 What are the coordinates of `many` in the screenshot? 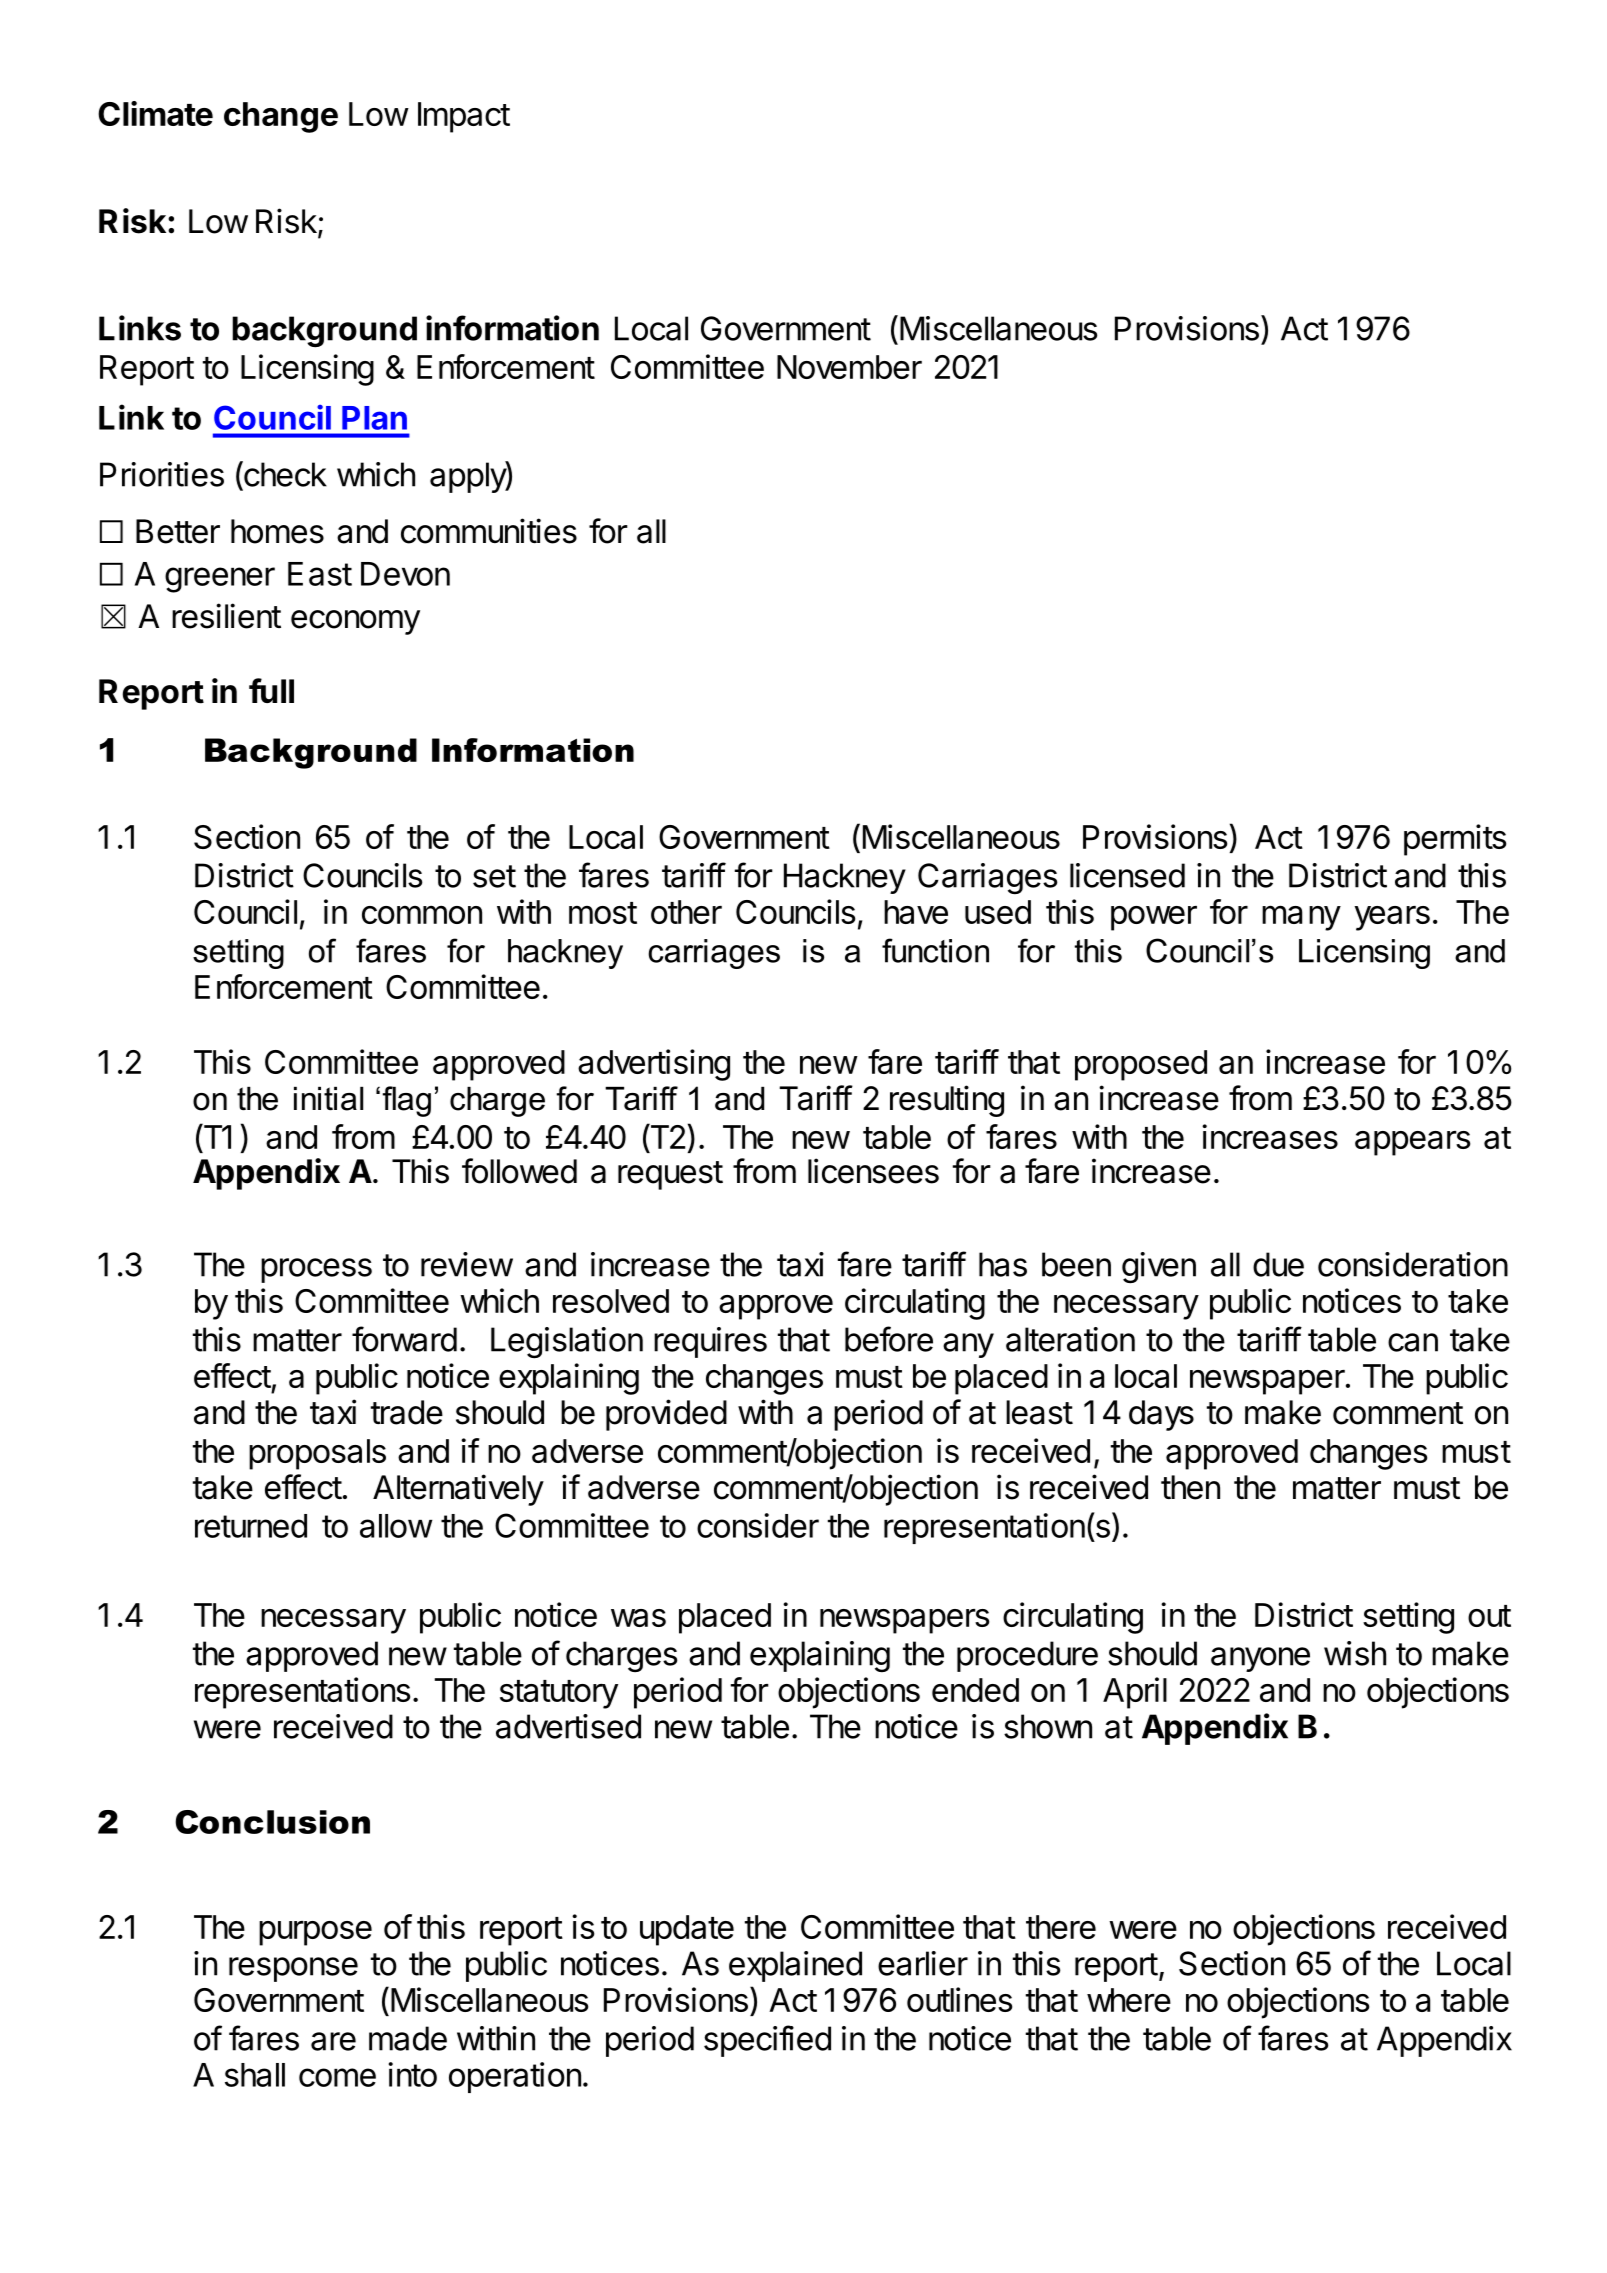 It's located at (1301, 918).
